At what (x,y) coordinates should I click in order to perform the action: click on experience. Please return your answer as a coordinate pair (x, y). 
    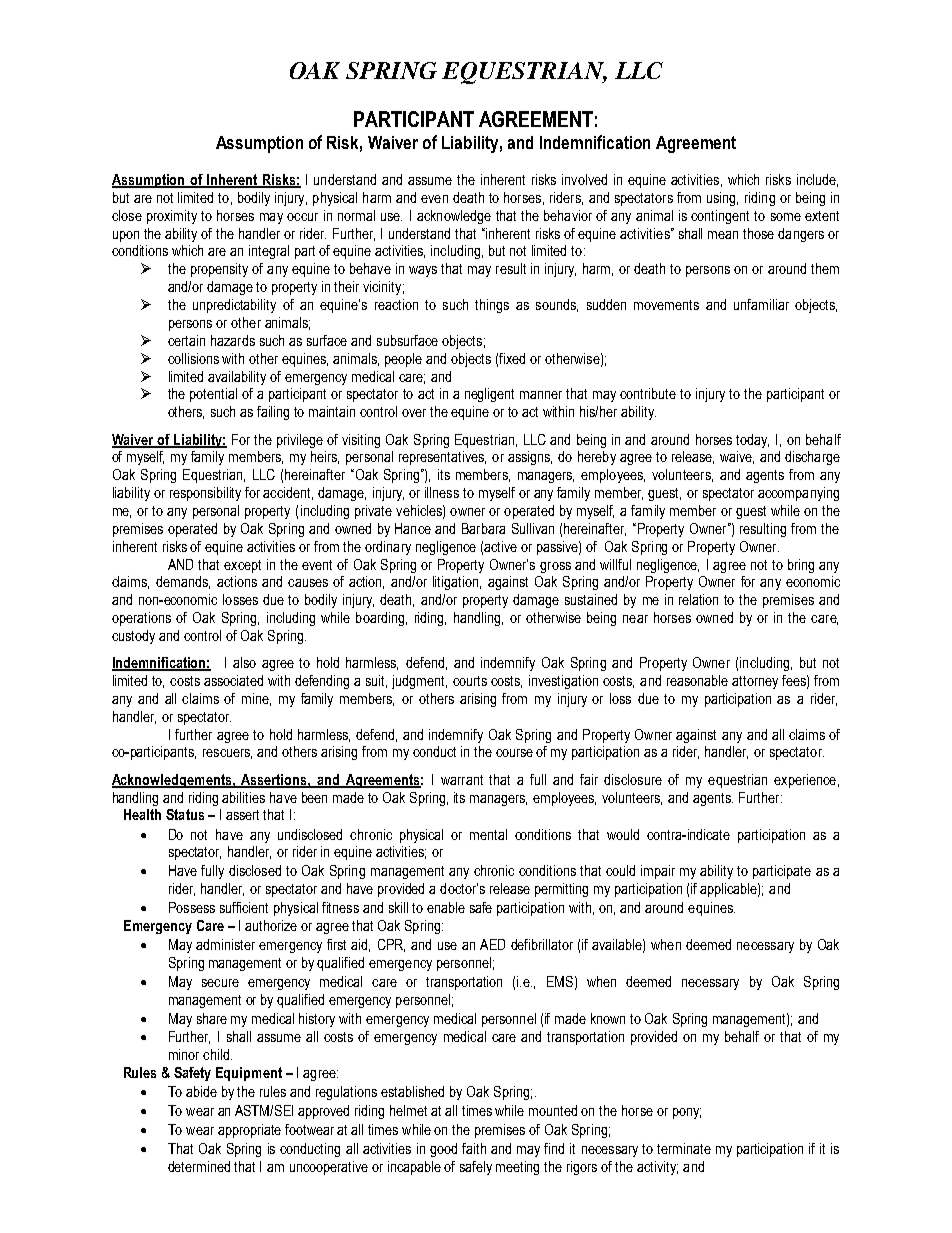
    Looking at the image, I should click on (805, 781).
